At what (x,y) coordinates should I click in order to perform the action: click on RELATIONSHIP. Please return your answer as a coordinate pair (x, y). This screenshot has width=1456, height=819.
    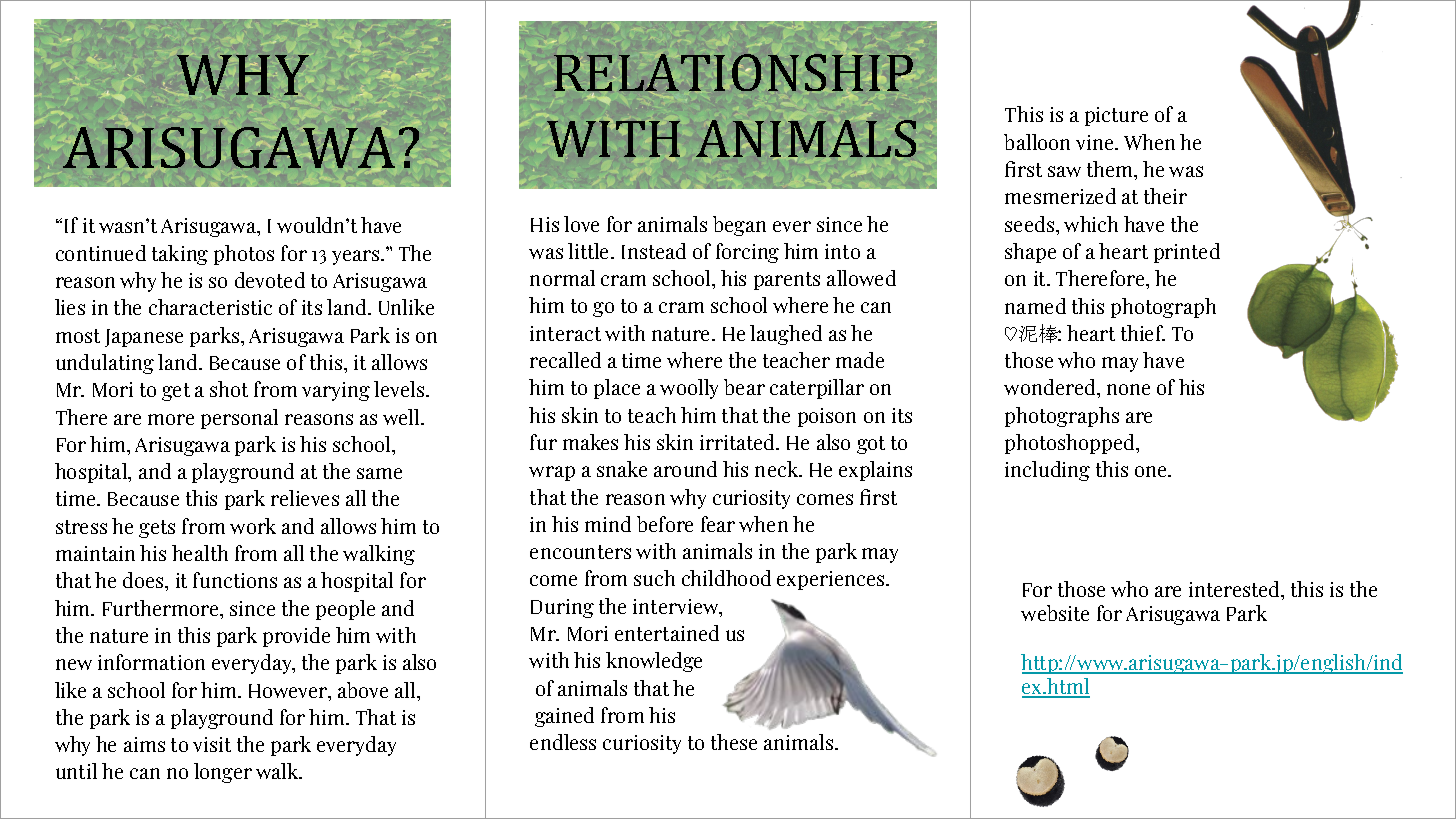
    Looking at the image, I should click on (733, 74).
